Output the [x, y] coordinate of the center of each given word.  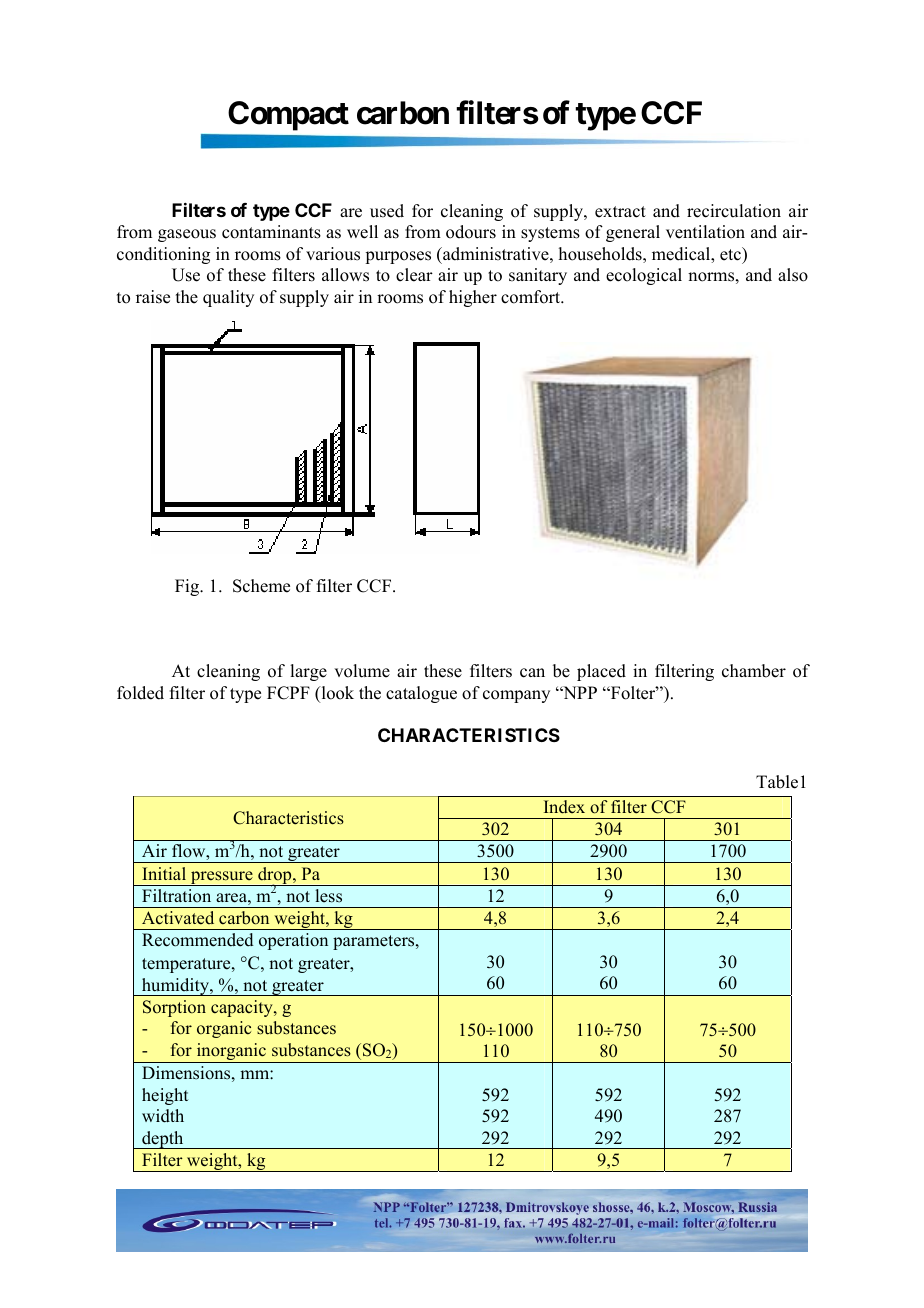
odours [471, 232]
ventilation [705, 232]
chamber [754, 671]
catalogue [421, 694]
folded [140, 693]
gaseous [187, 235]
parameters [375, 942]
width [163, 1116]
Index [564, 807]
